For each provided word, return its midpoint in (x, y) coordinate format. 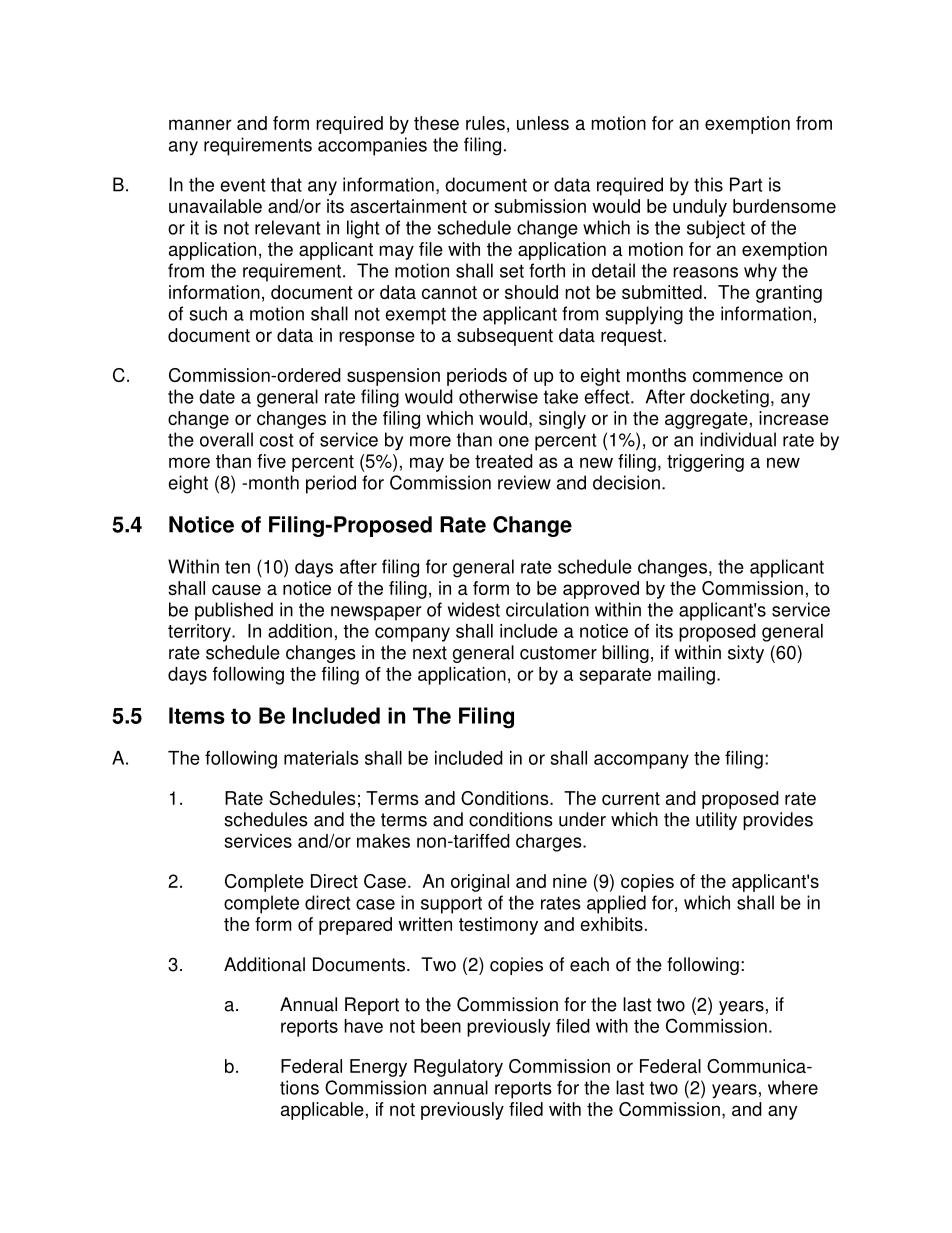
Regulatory (458, 1068)
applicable (322, 1111)
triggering (705, 463)
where (793, 1087)
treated (504, 461)
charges (550, 843)
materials (321, 758)
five (271, 461)
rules (485, 123)
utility (716, 821)
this (708, 184)
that (286, 184)
